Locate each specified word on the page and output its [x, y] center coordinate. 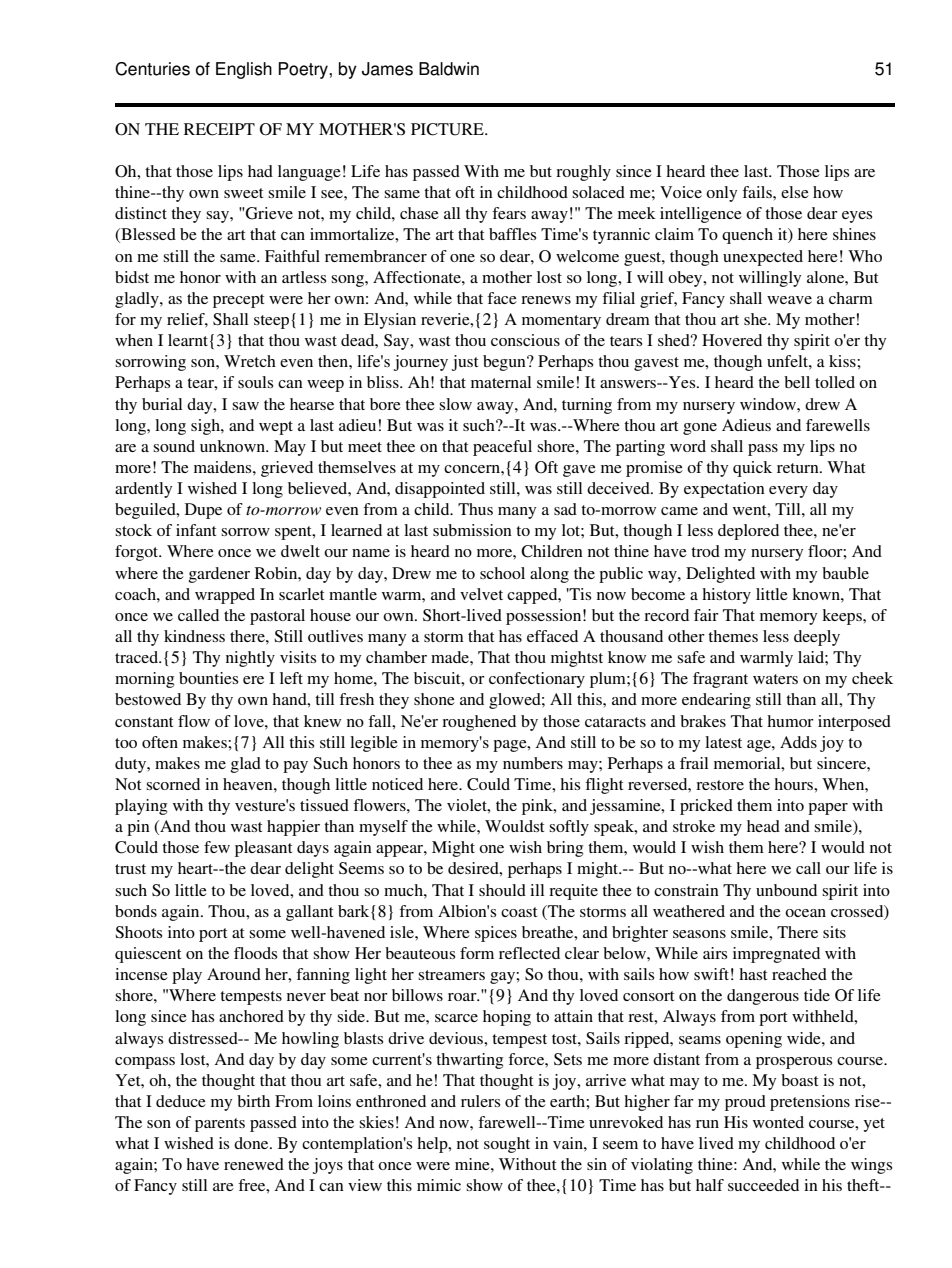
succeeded [763, 1185]
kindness [194, 636]
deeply [817, 638]
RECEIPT [219, 129]
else [795, 192]
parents [220, 1125]
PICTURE [448, 129]
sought [507, 1145]
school [502, 573]
